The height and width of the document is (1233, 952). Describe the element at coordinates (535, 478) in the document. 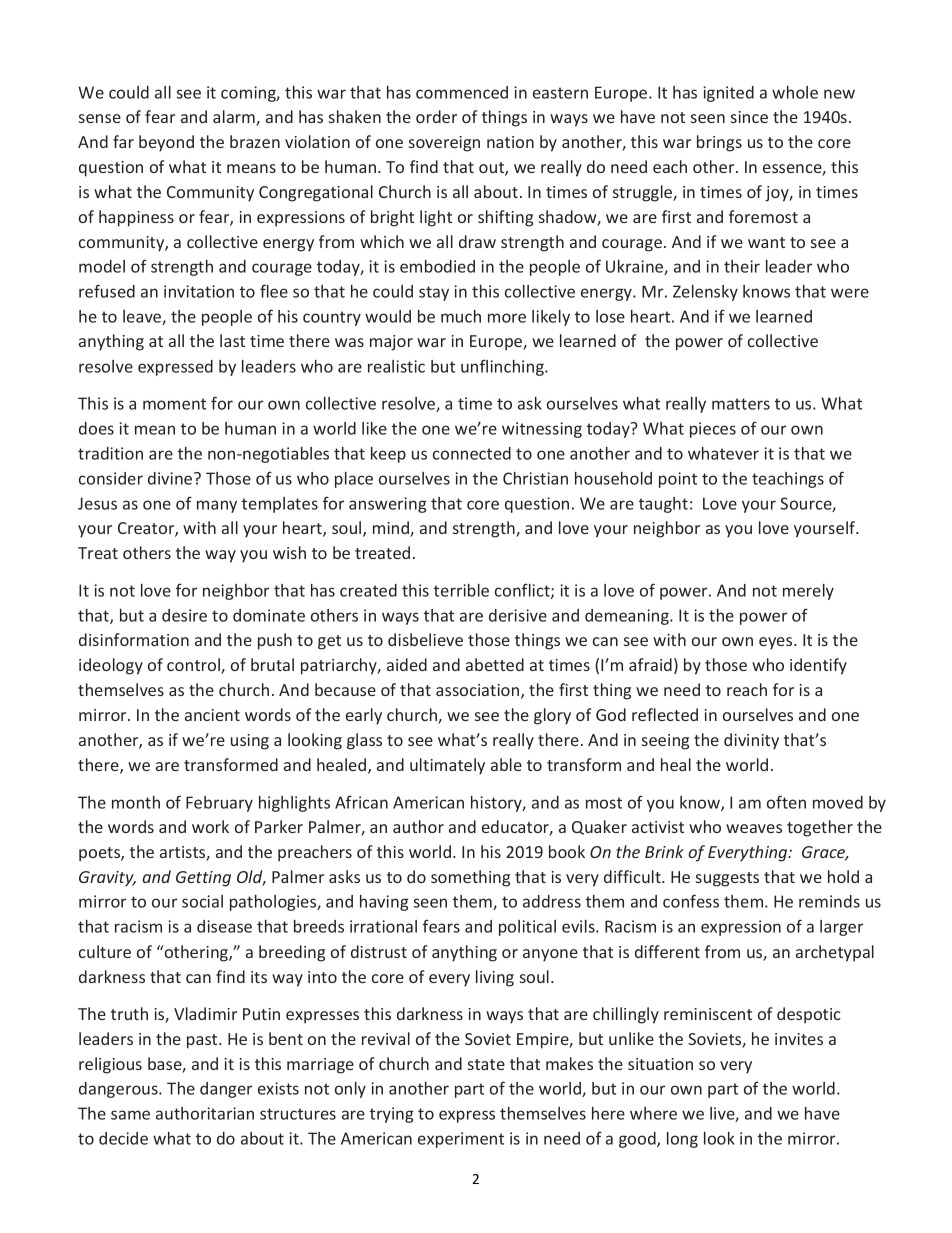

I see `Christian` at that location.
